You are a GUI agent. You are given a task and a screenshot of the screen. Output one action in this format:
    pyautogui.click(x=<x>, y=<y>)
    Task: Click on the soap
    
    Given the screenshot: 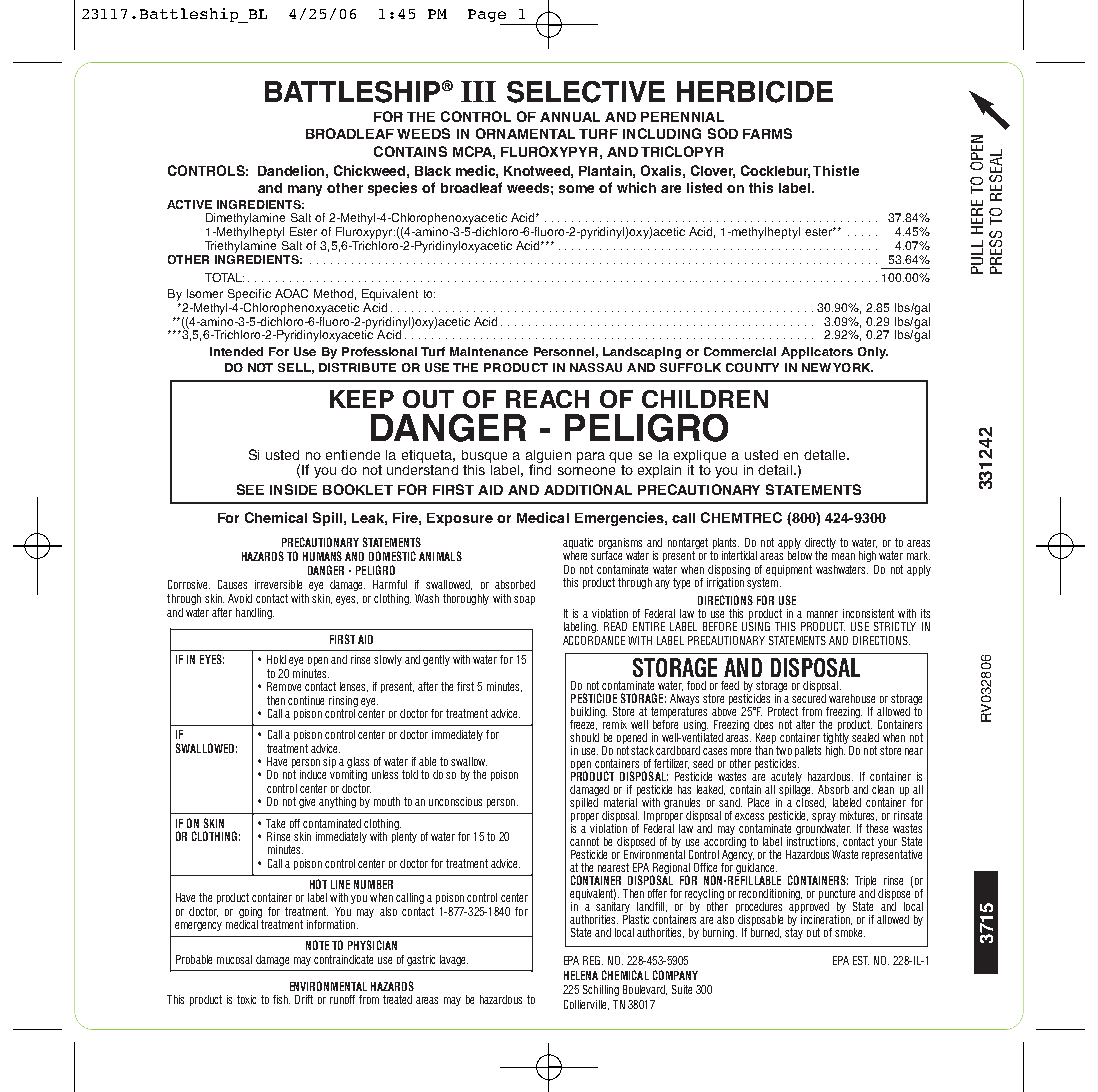 What is the action you would take?
    pyautogui.click(x=524, y=600)
